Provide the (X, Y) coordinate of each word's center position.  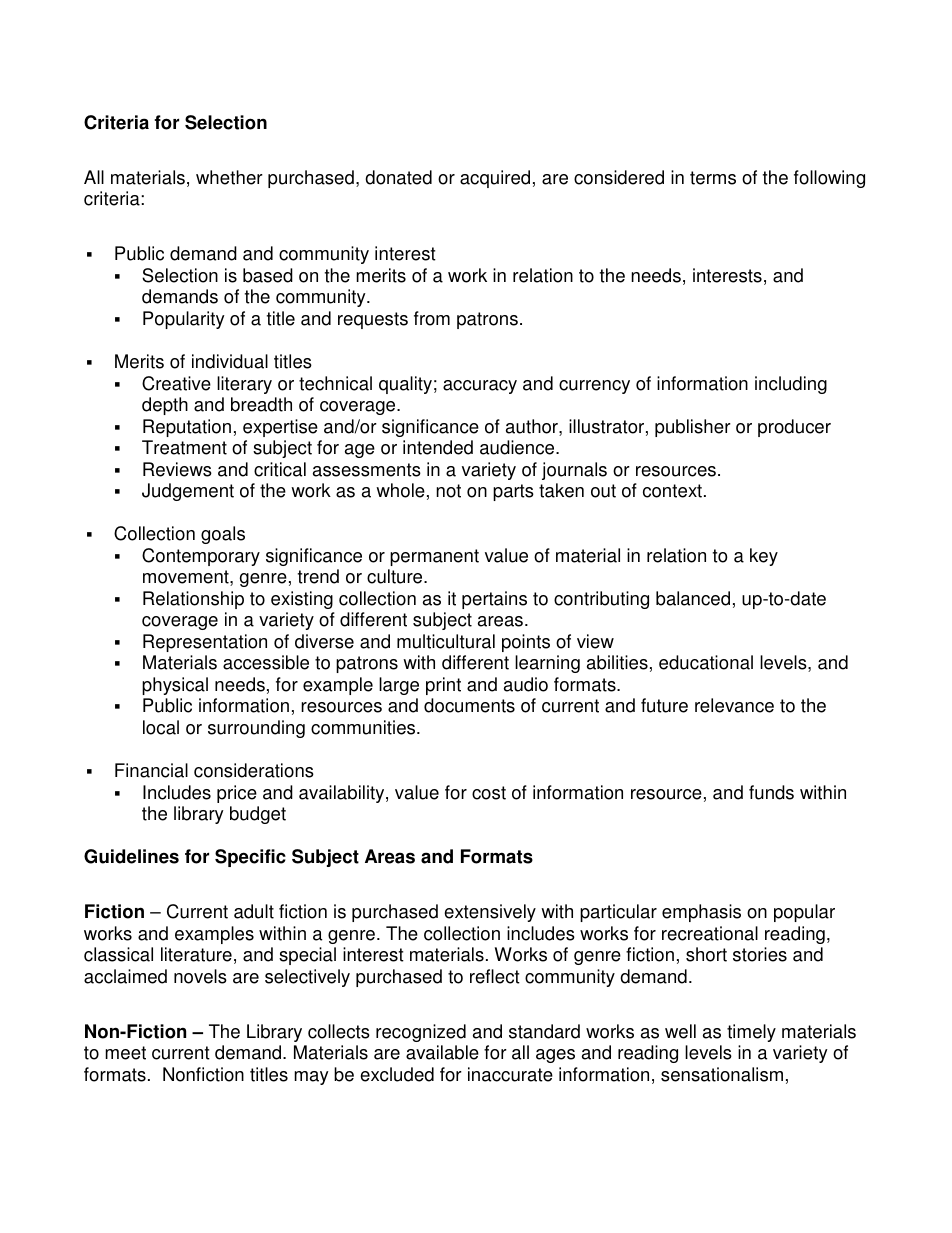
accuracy (480, 387)
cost (489, 793)
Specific (250, 858)
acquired (495, 179)
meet (125, 1053)
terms (713, 178)
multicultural (446, 641)
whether (229, 177)
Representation (205, 643)
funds (771, 792)
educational (706, 662)
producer (794, 428)
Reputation (187, 428)
